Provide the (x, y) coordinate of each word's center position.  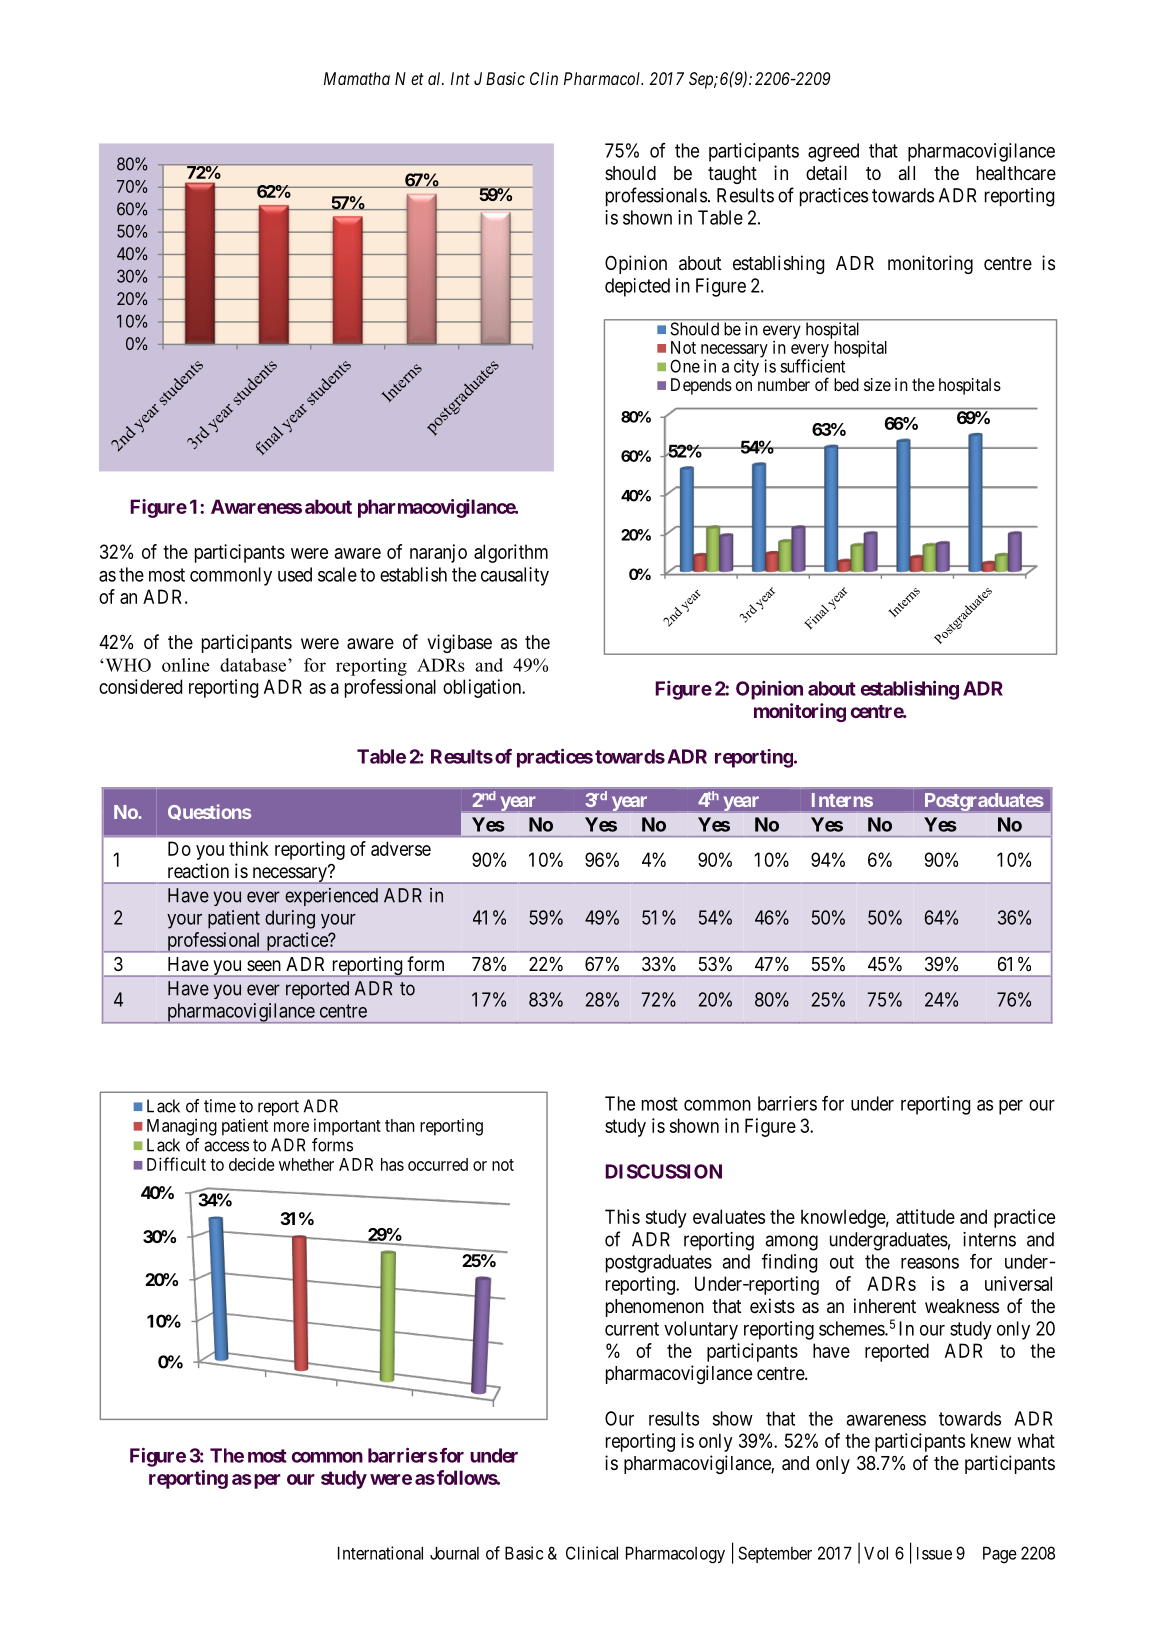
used (295, 574)
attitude (925, 1216)
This (622, 1216)
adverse (401, 848)
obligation (483, 688)
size (877, 384)
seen (264, 965)
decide (252, 1164)
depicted (637, 287)
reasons (930, 1263)
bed (846, 384)
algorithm (511, 553)
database (254, 665)
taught (732, 175)
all (907, 173)
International (380, 1553)
